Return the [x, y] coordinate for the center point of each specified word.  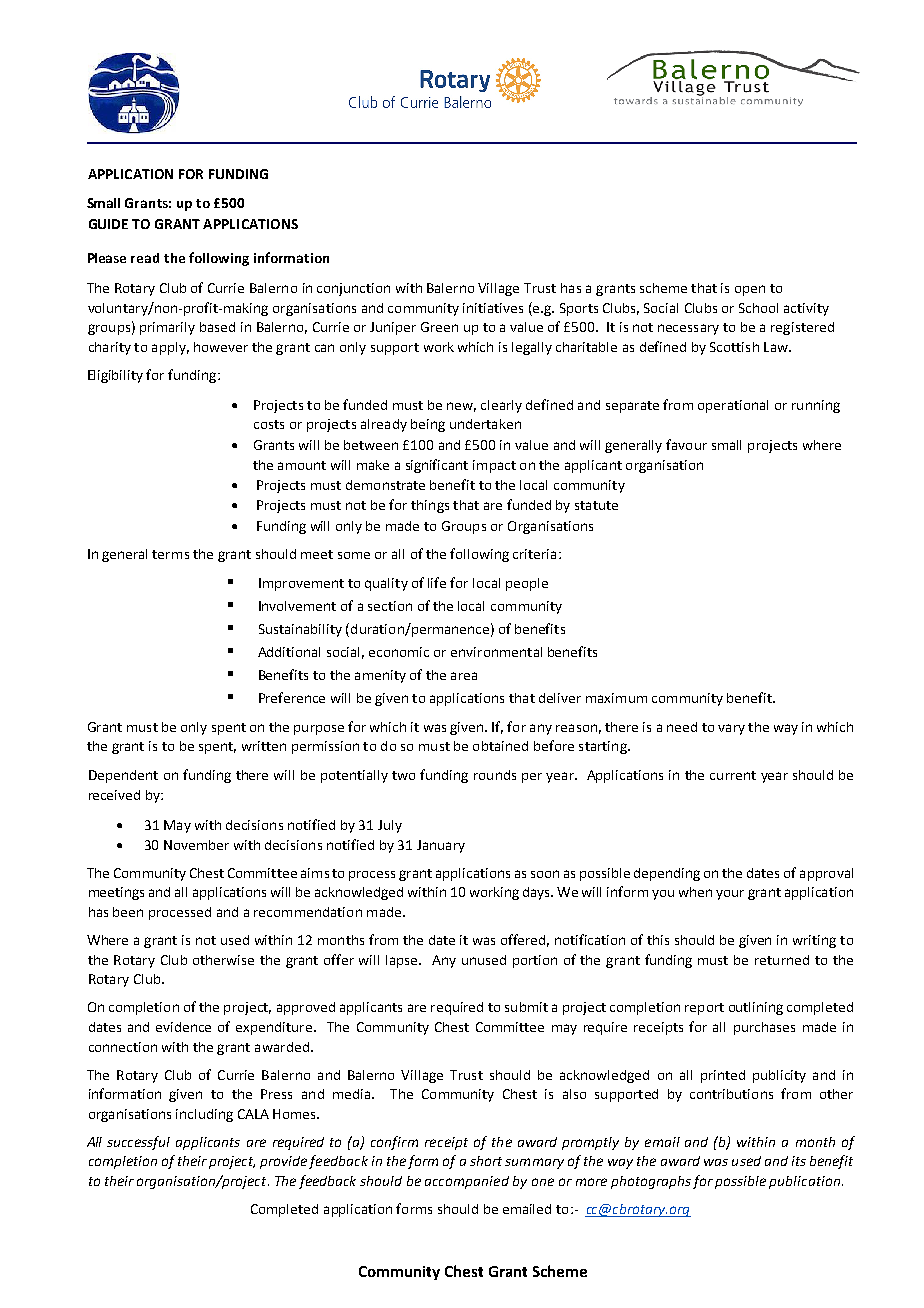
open [750, 290]
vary [731, 729]
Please [107, 258]
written [264, 746]
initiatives [493, 308]
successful [138, 1143]
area [464, 676]
